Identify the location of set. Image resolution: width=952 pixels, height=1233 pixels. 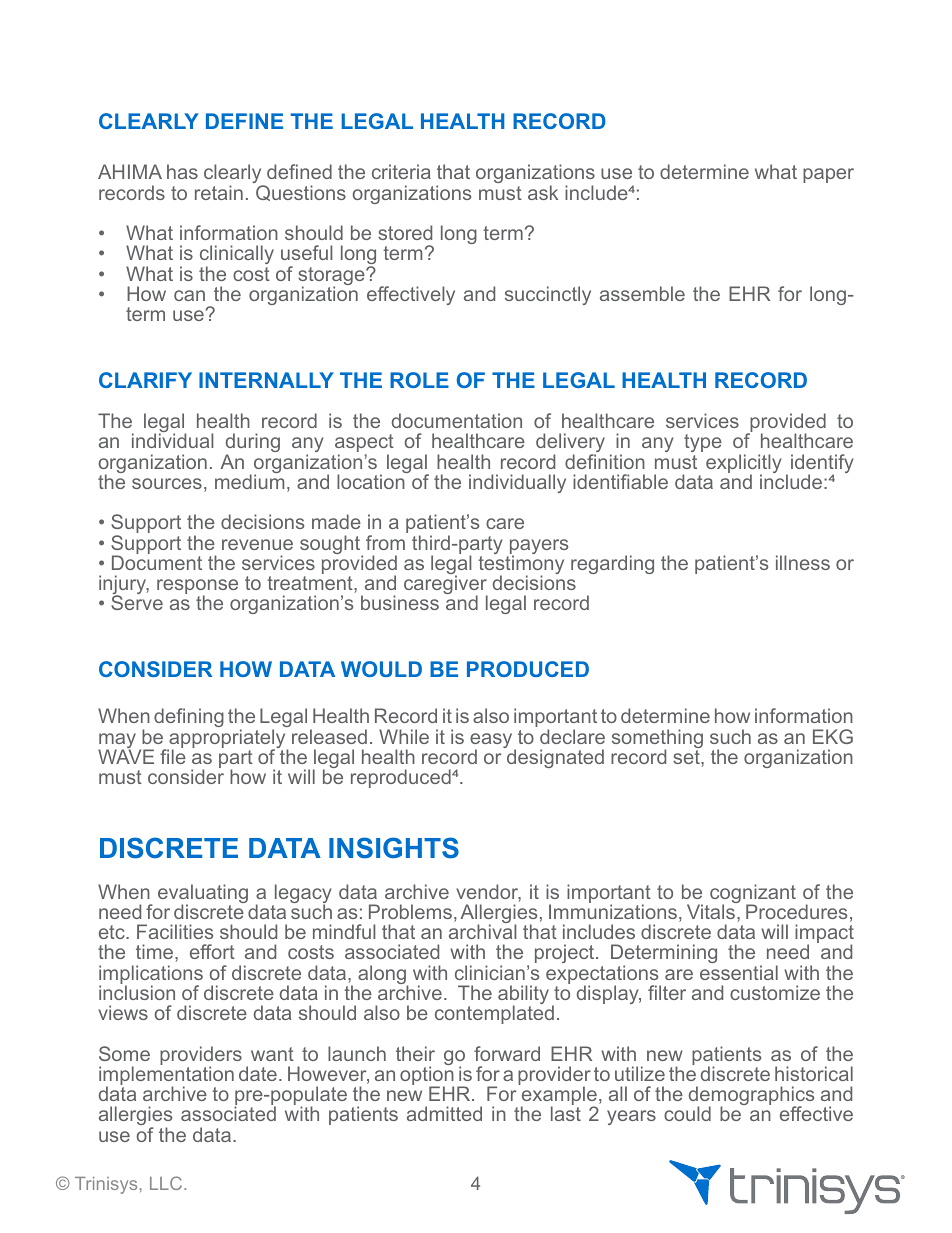
(687, 757).
